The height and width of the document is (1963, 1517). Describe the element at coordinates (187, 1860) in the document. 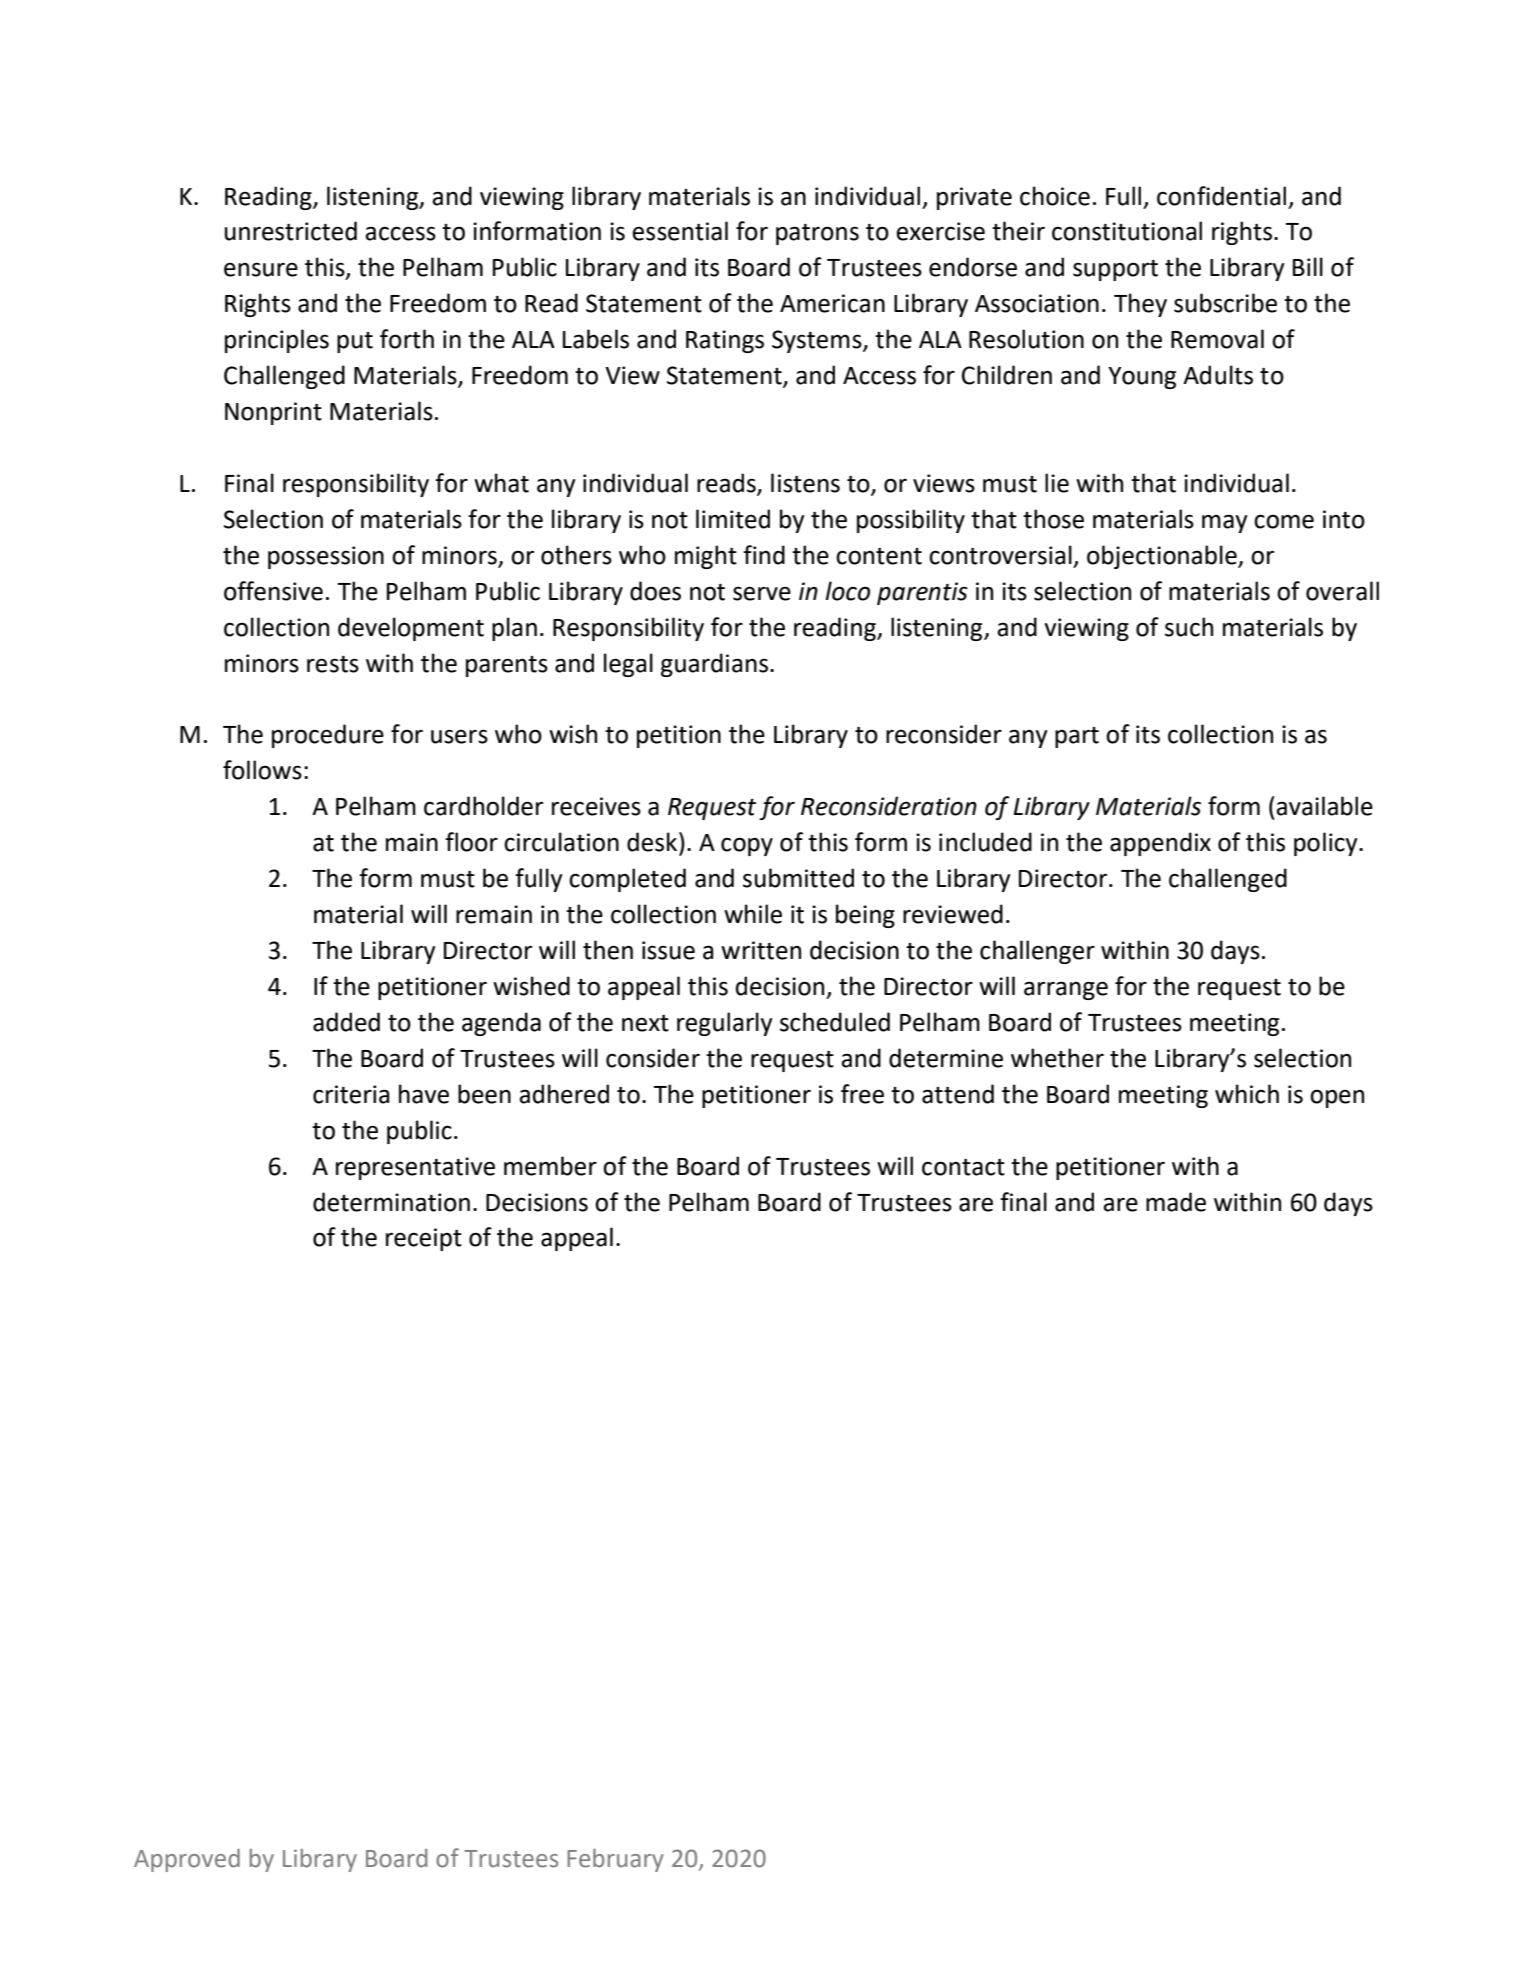

I see `Approved` at that location.
